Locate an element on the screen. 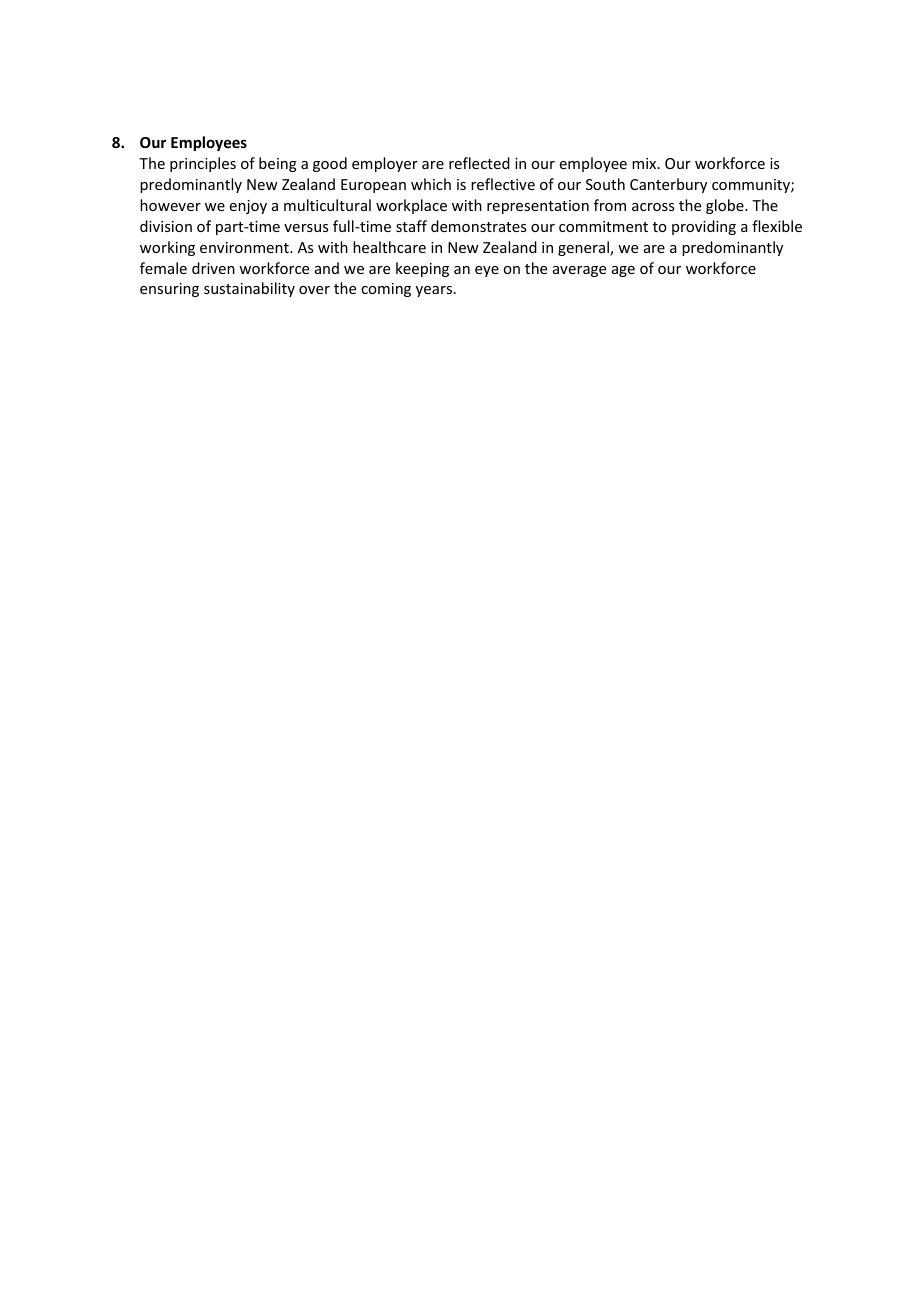 The height and width of the screenshot is (1308, 924). reflected is located at coordinates (479, 163).
